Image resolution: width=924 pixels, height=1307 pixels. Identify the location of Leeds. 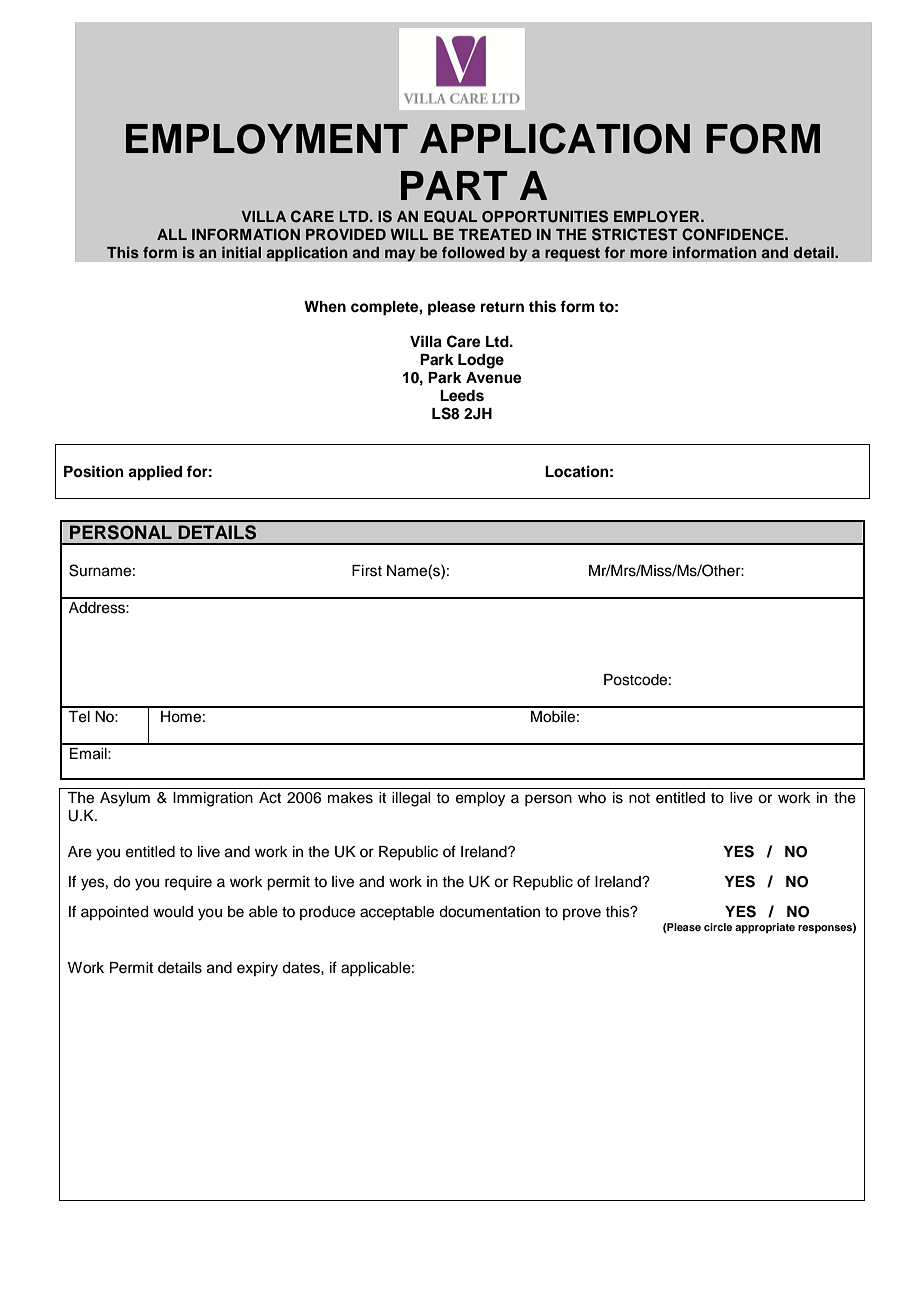
(462, 396).
